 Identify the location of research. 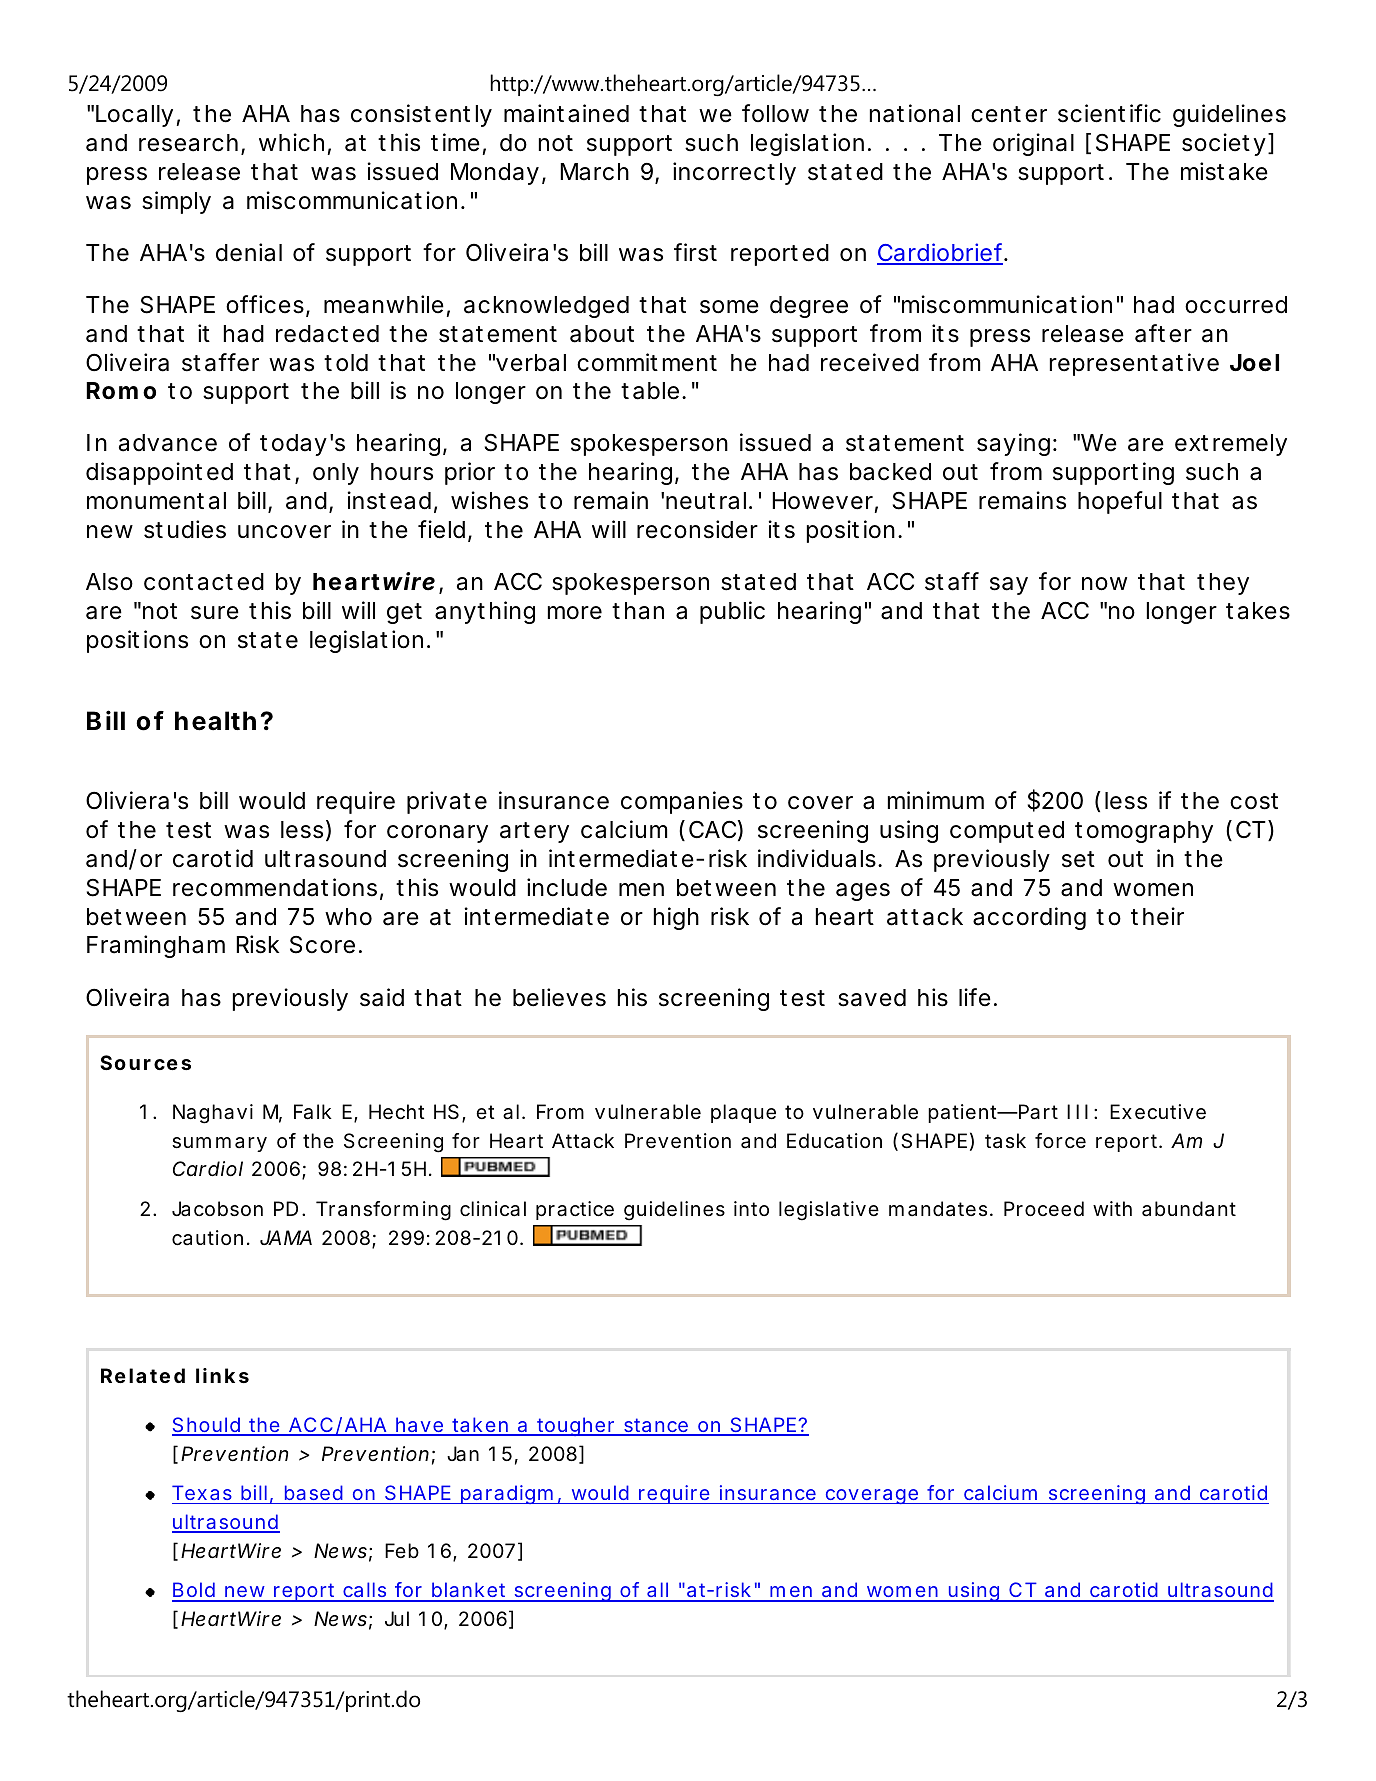
(192, 144).
